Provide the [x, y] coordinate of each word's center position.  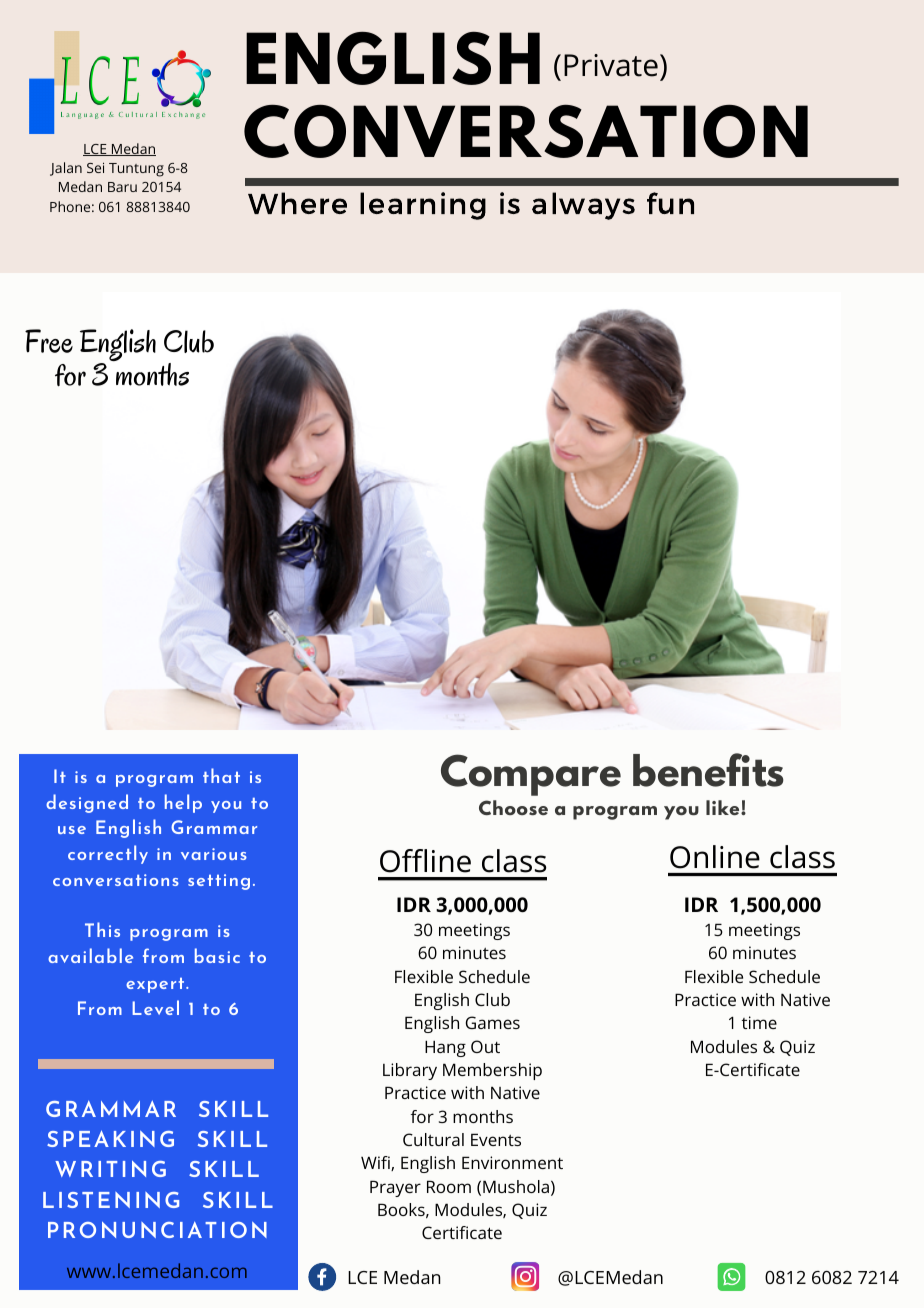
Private [611, 65]
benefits [708, 770]
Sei [95, 167]
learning [423, 206]
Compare [531, 775]
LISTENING [111, 1200]
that [221, 775]
